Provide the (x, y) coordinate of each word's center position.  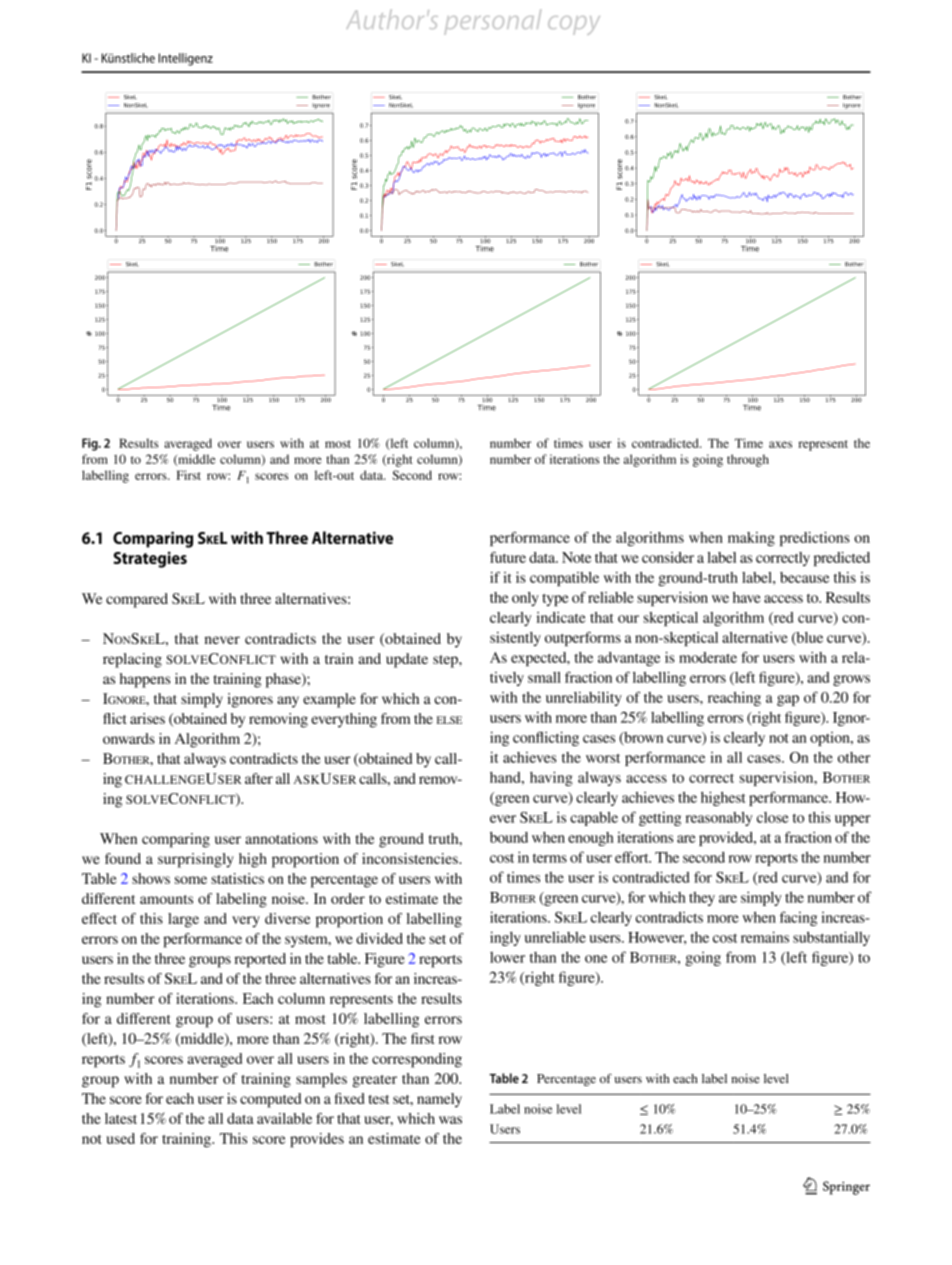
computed (270, 1100)
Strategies (150, 559)
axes (780, 444)
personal (493, 22)
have (747, 597)
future (508, 557)
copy (574, 25)
